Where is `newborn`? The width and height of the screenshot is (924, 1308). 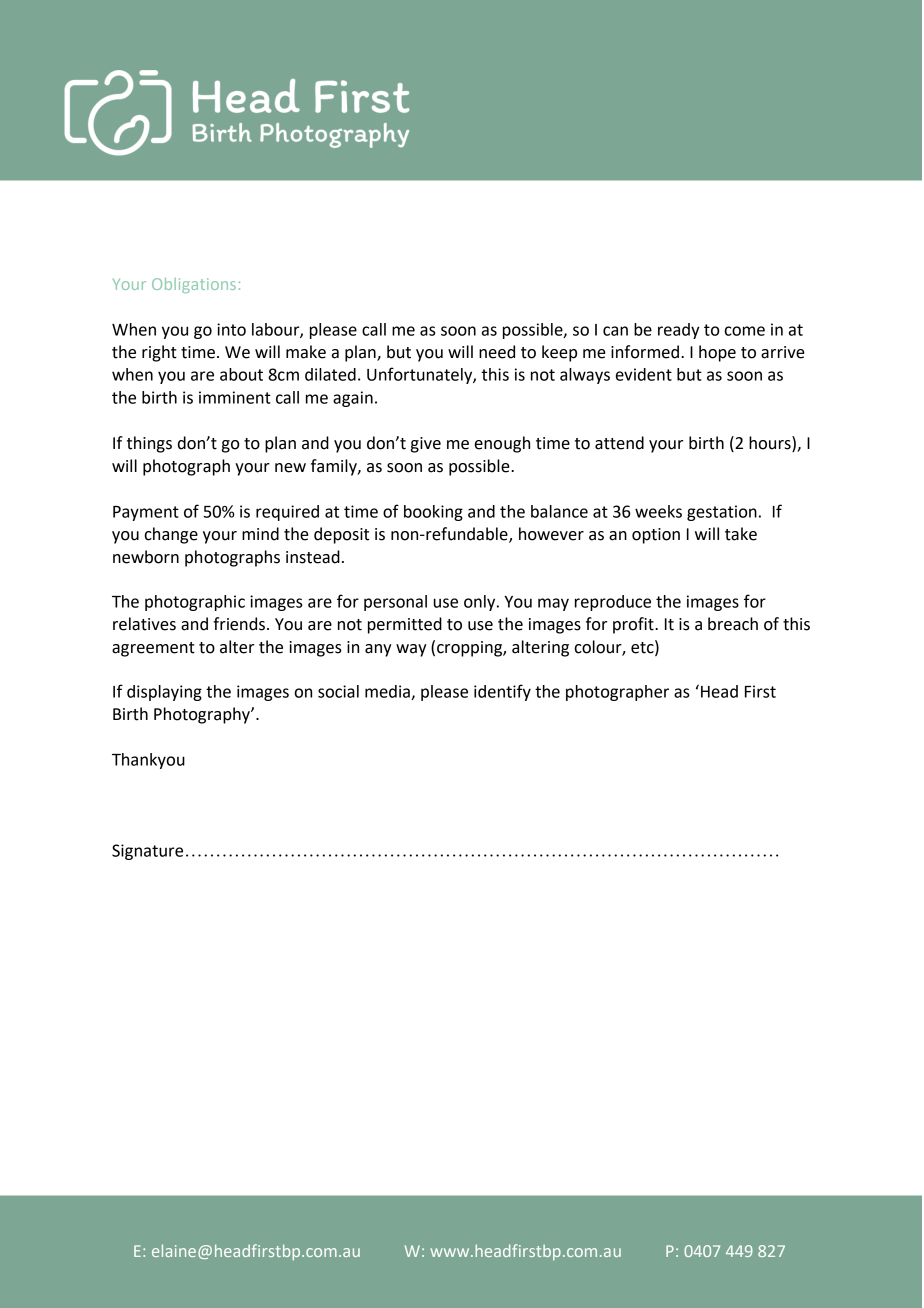 newborn is located at coordinates (146, 557).
